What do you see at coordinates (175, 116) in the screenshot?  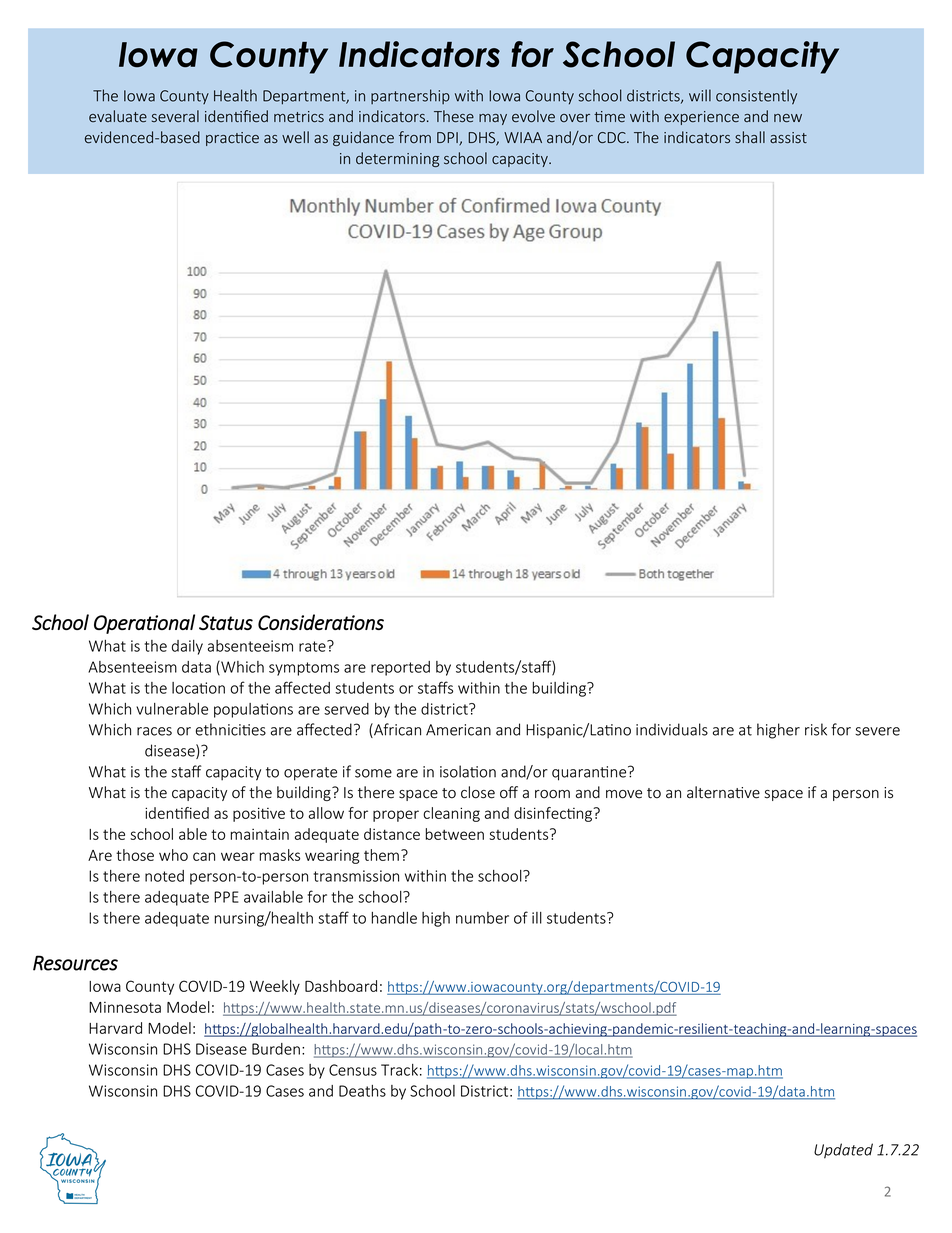 I see `several` at bounding box center [175, 116].
